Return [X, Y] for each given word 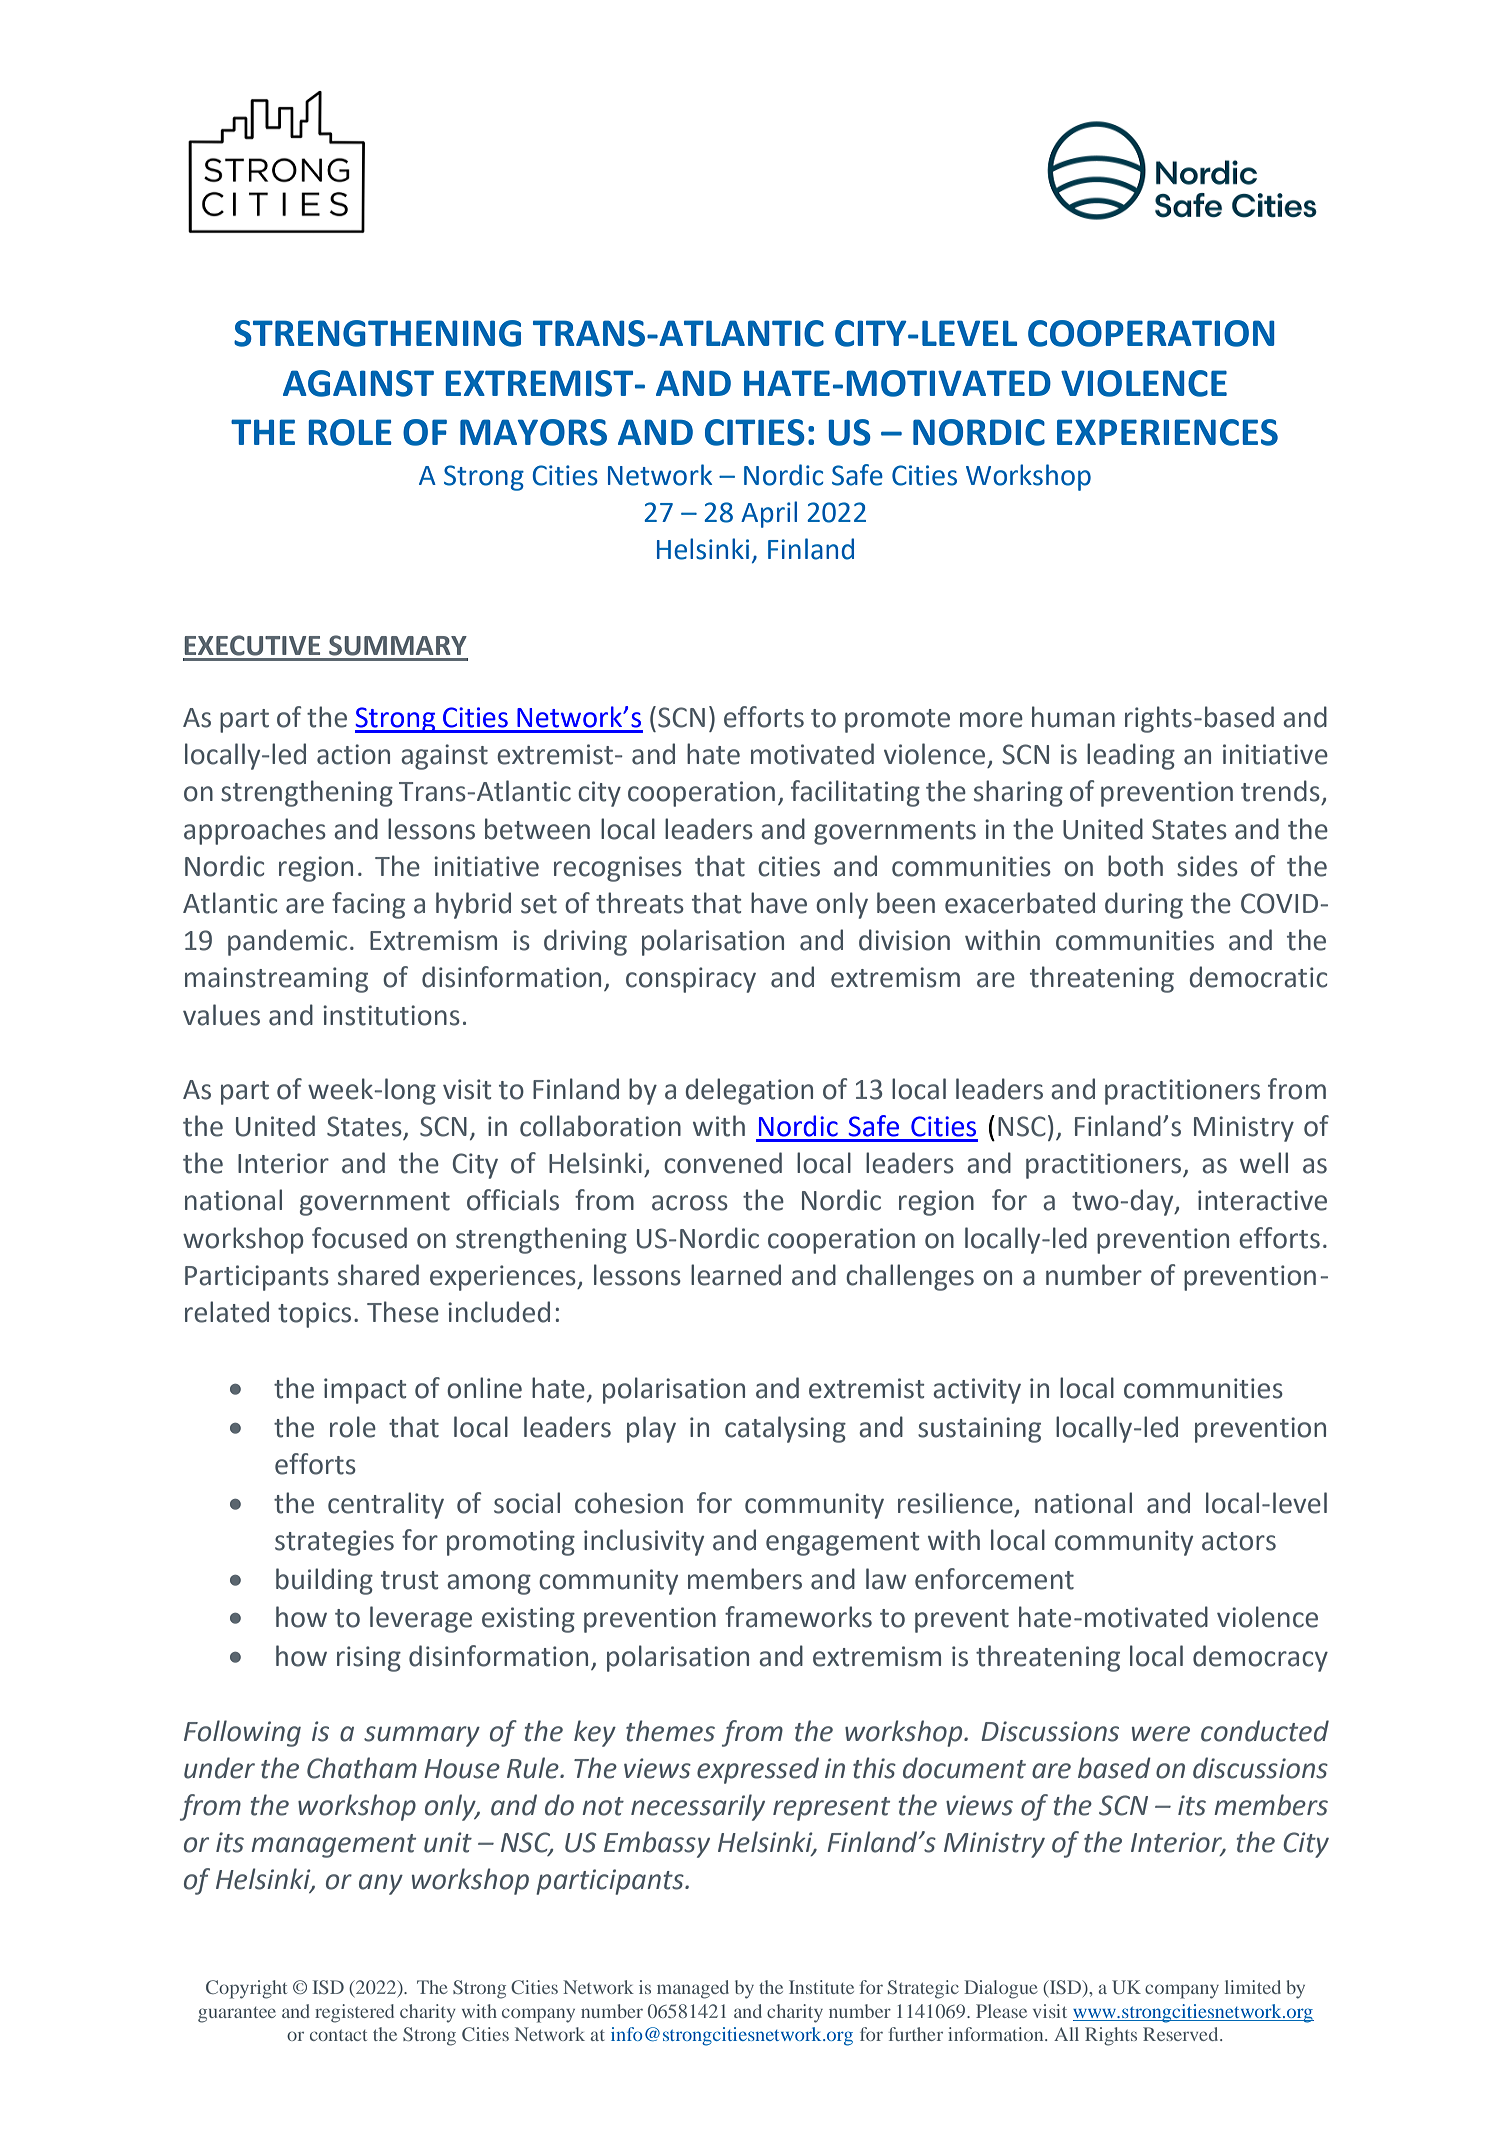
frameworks [798, 1617]
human [1073, 717]
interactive [1262, 1200]
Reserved [1182, 2034]
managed [693, 1989]
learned [736, 1275]
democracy [1260, 1658]
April [769, 514]
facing [368, 905]
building [324, 1581]
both [1135, 866]
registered [354, 2013]
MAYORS [533, 432]
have [779, 903]
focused [359, 1238]
